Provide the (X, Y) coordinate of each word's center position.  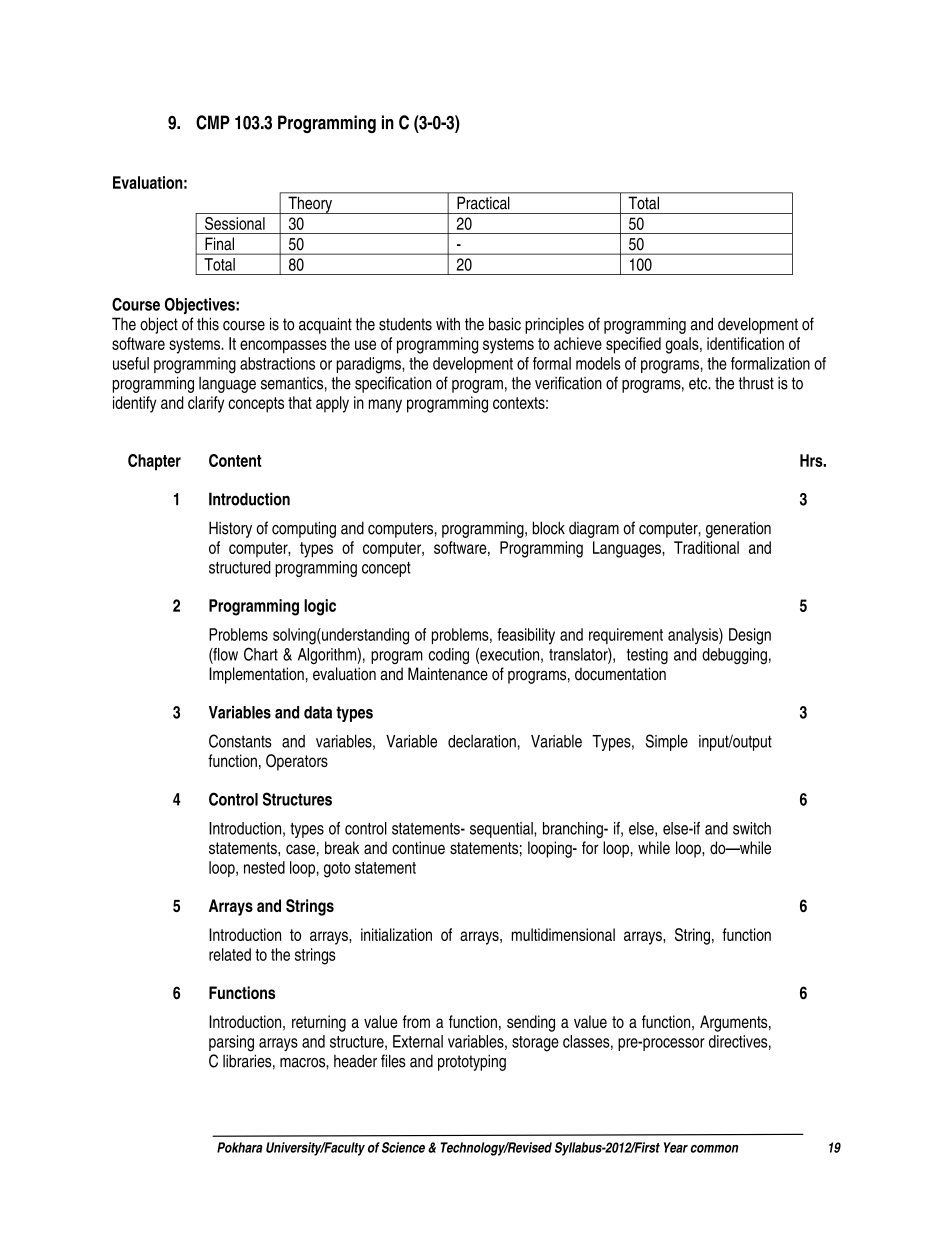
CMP (213, 122)
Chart (261, 654)
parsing (231, 1043)
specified (633, 345)
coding (449, 656)
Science (403, 1147)
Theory (310, 205)
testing (647, 656)
